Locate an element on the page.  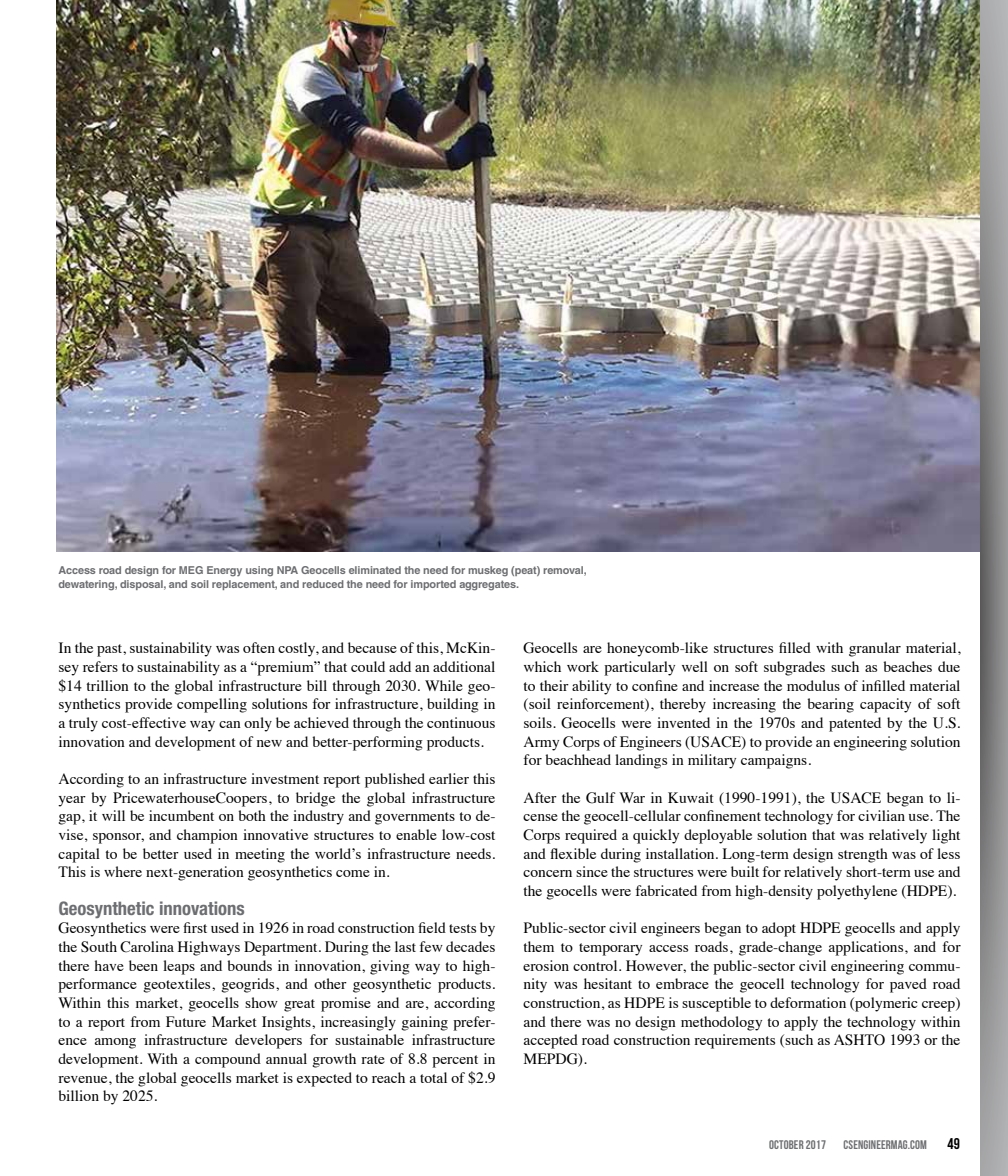
incumbent is located at coordinates (181, 815).
